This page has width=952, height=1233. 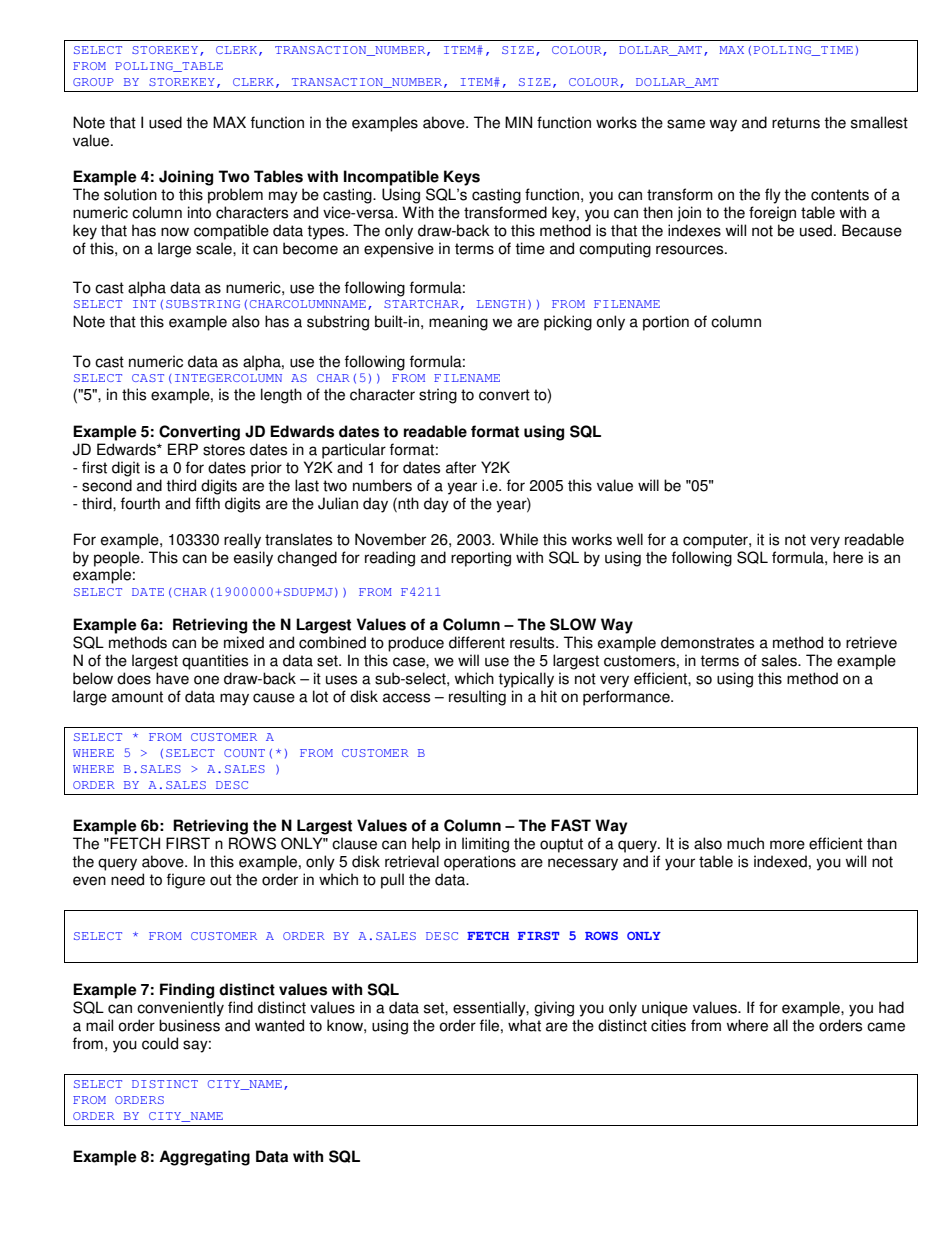 What do you see at coordinates (93, 82) in the page?
I see `GROUP` at bounding box center [93, 82].
